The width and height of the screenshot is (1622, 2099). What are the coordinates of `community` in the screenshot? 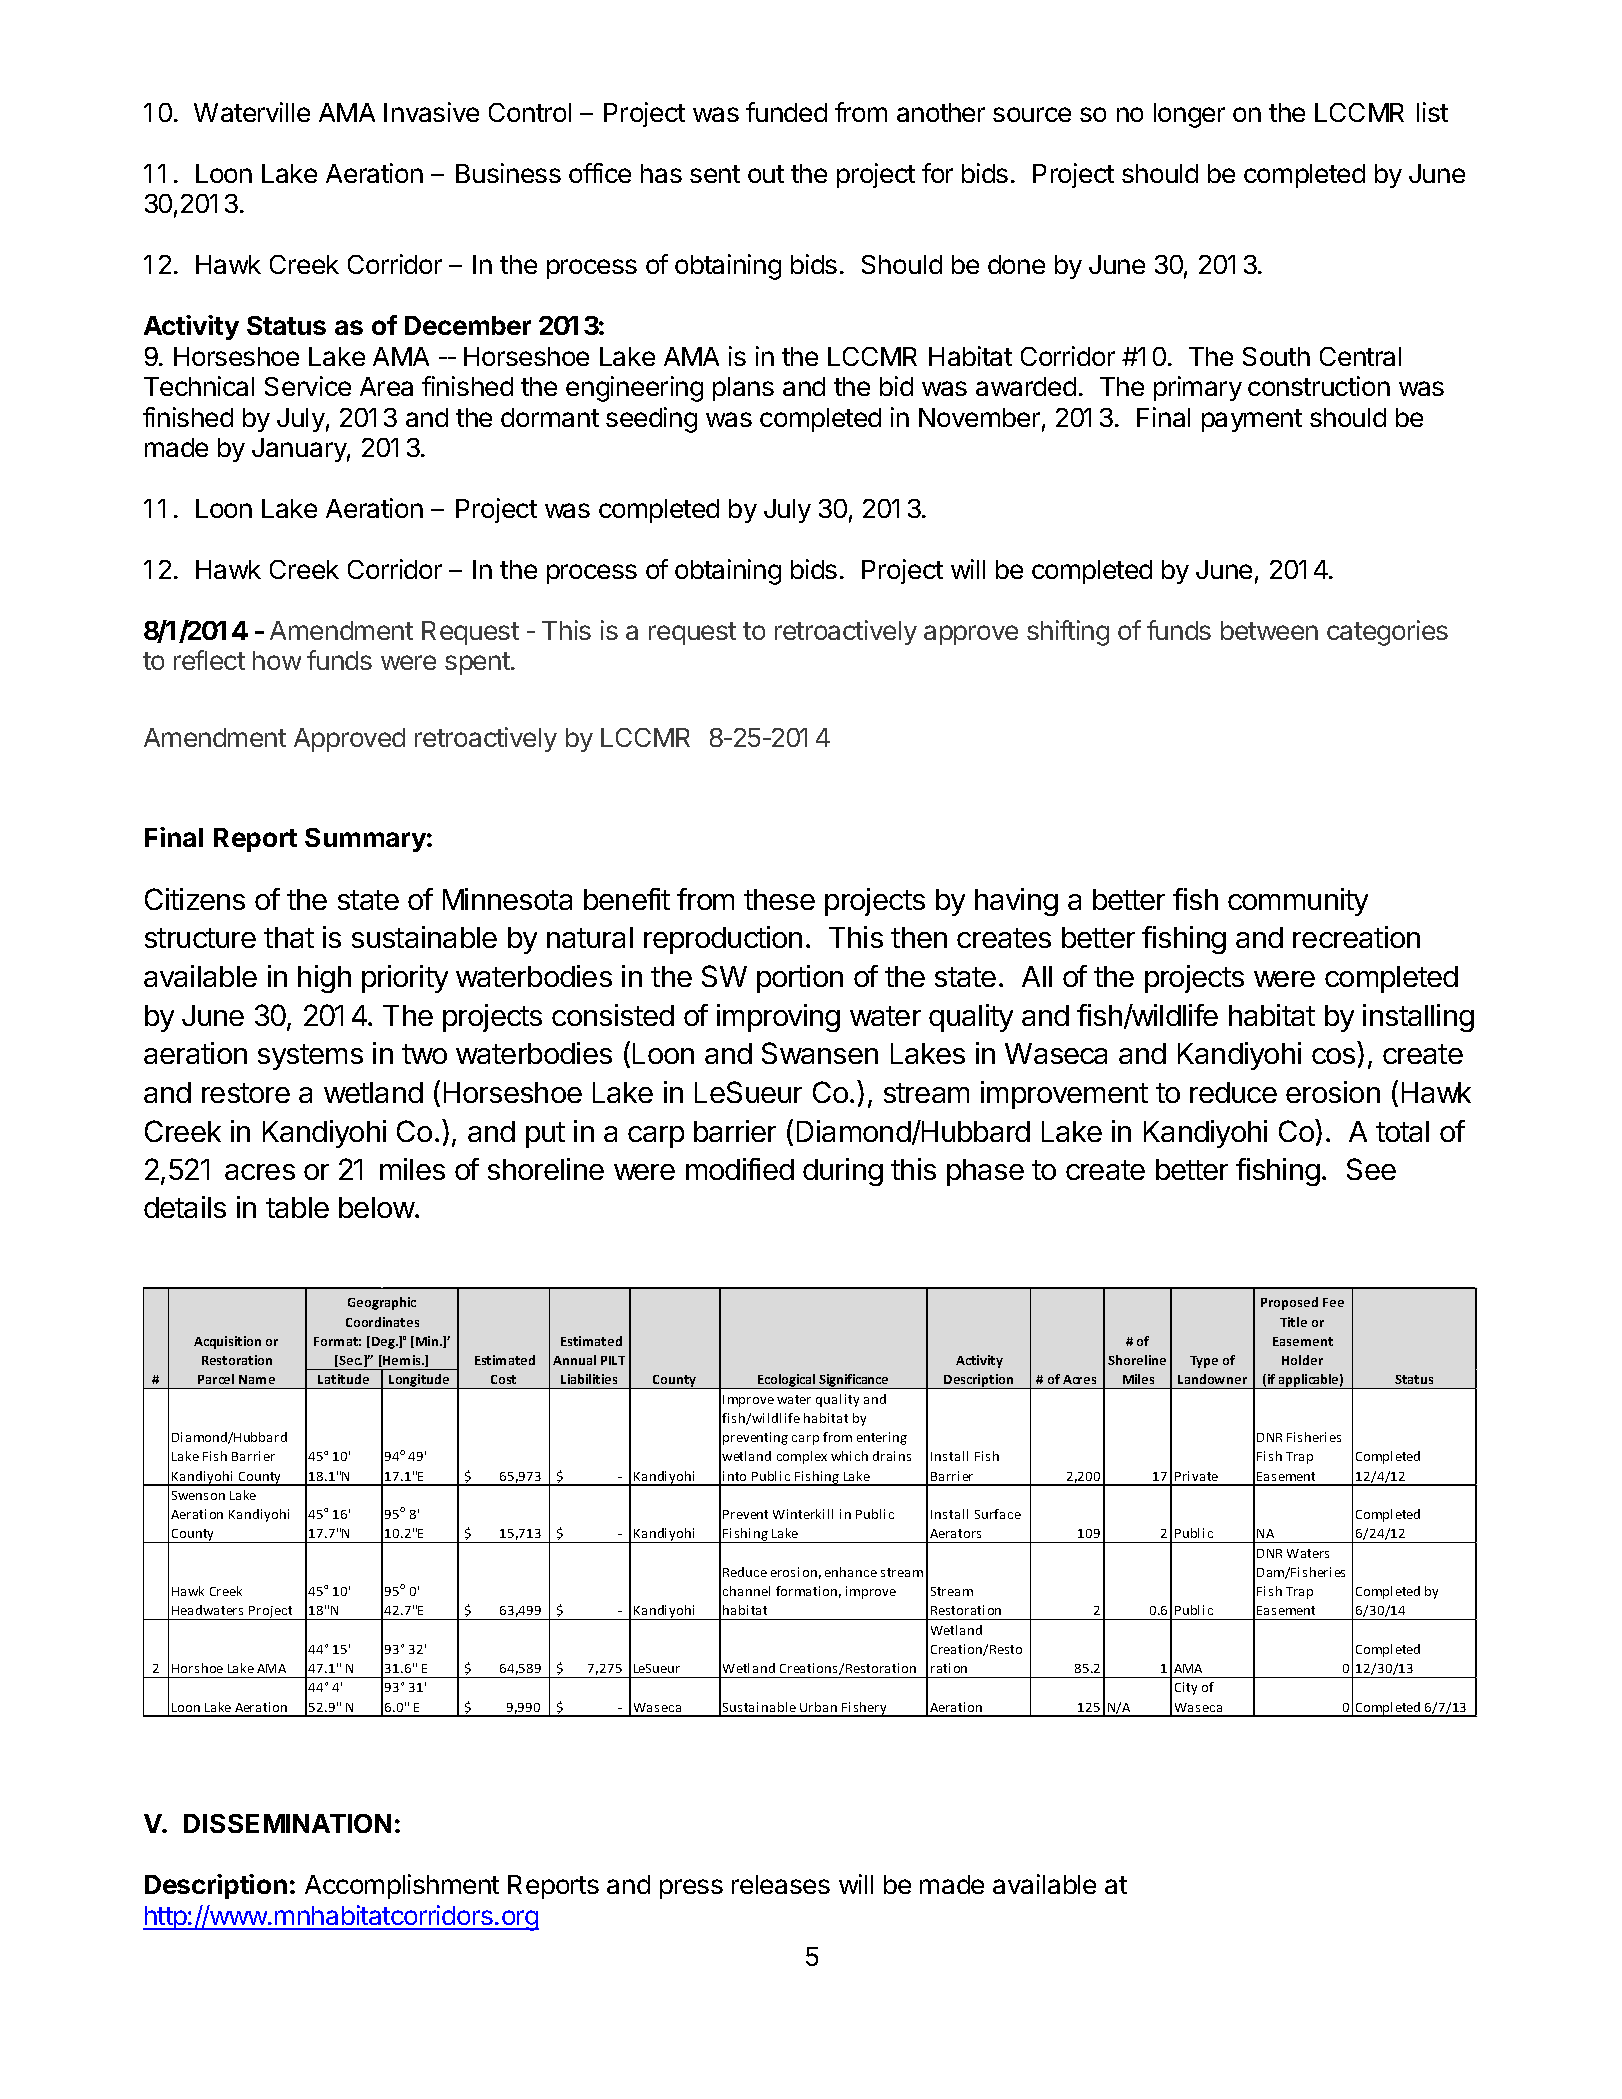 It's located at (1298, 902).
